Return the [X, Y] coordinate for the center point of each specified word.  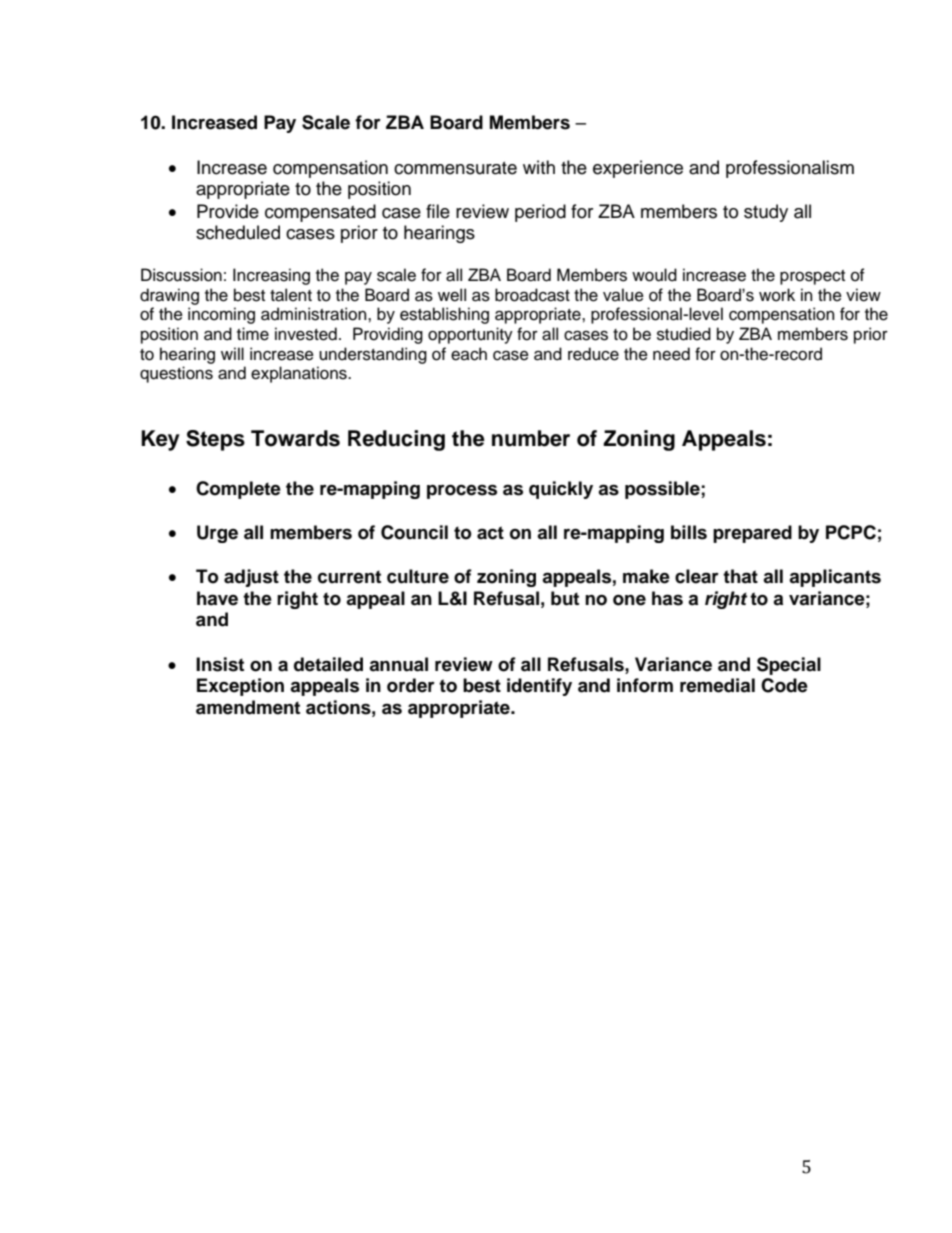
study [766, 213]
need [671, 354]
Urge [217, 534]
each [469, 354]
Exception [240, 687]
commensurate [455, 168]
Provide [228, 211]
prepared [752, 534]
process [462, 492]
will [232, 353]
